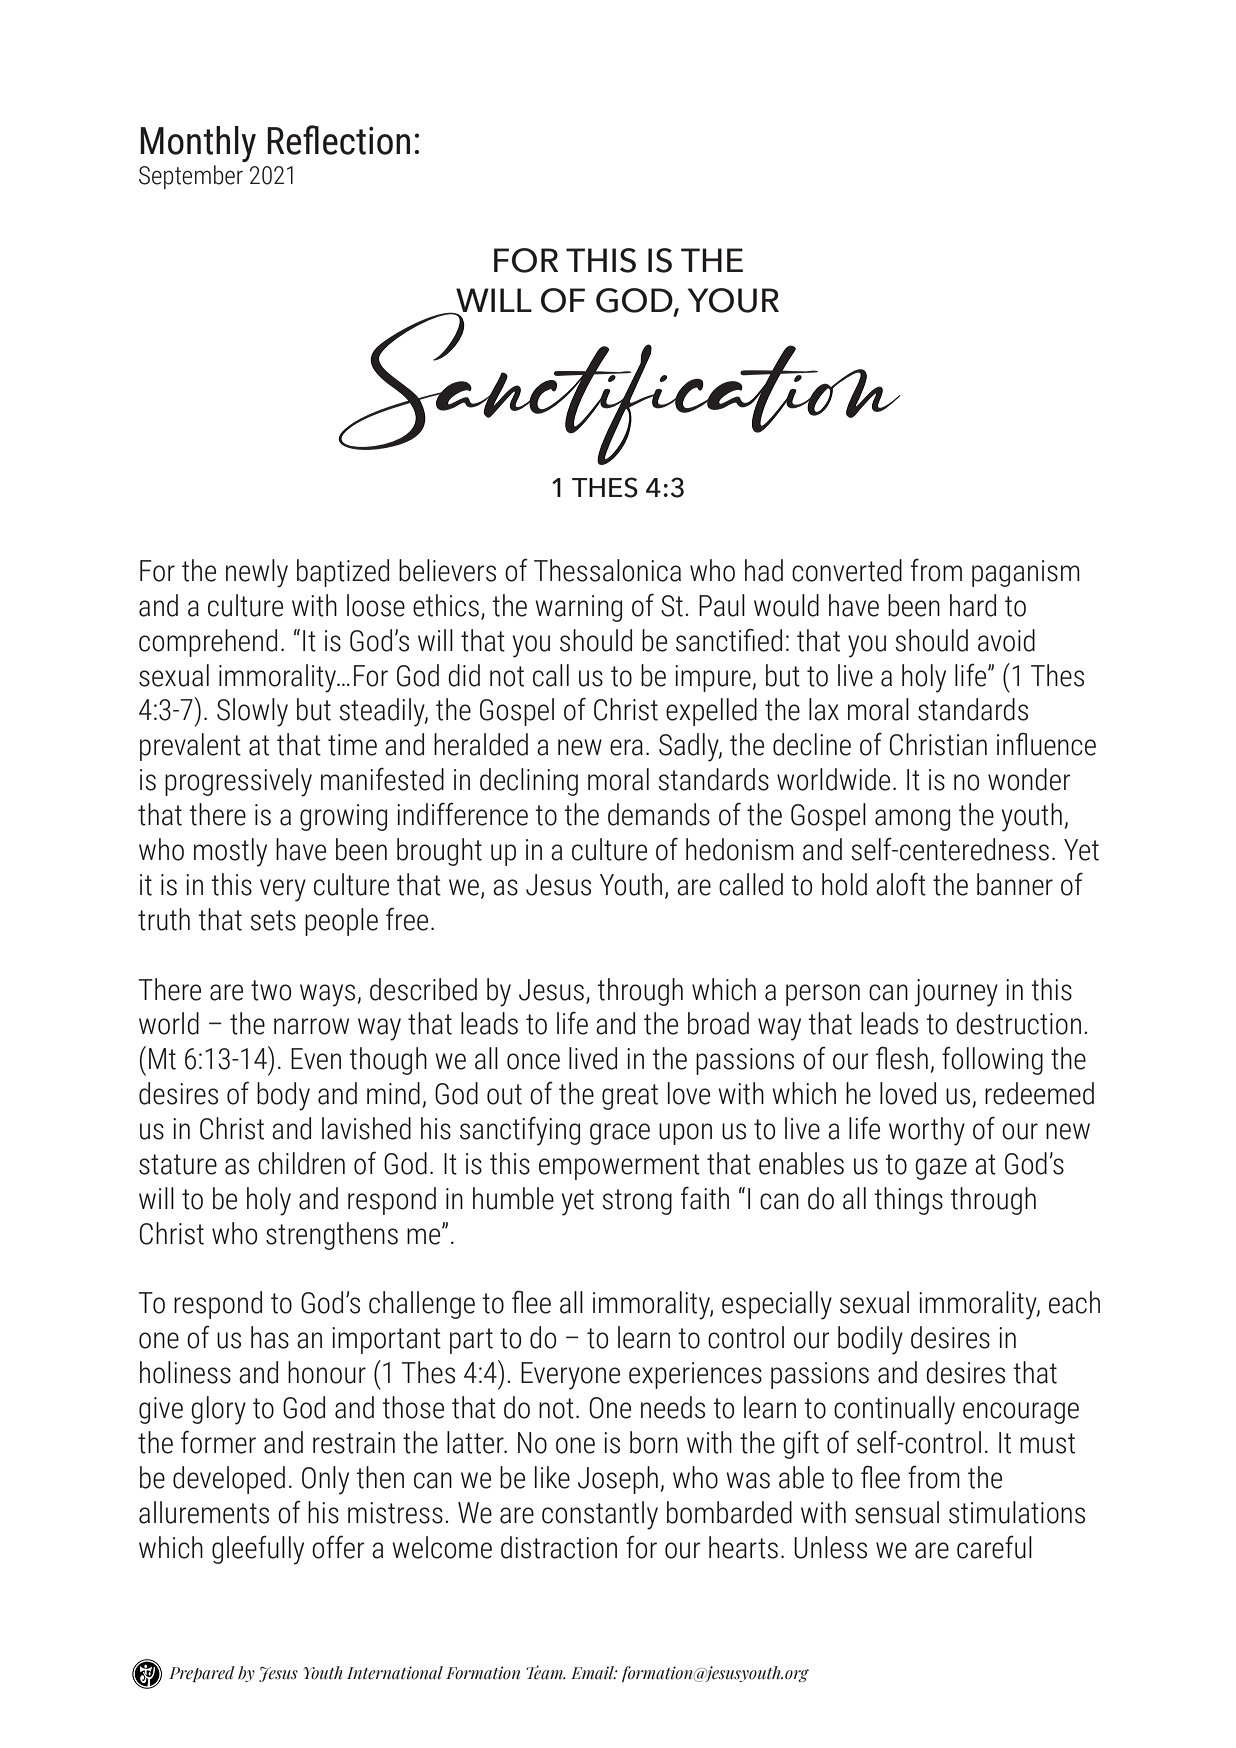 The image size is (1236, 1748). I want to click on YOUR, so click(733, 300).
